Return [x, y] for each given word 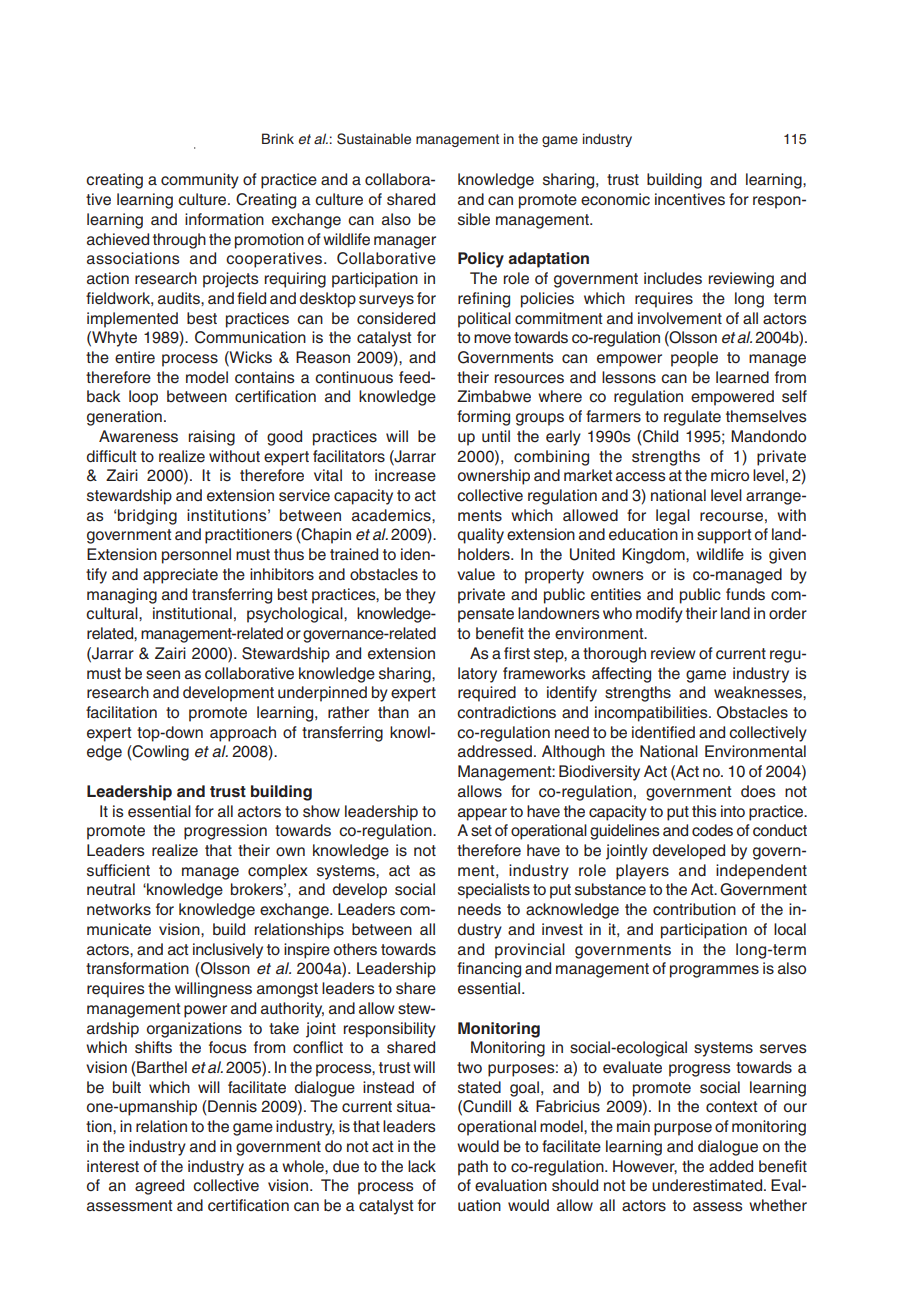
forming [483, 418]
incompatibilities [652, 714]
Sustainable [374, 139]
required [487, 694]
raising [212, 438]
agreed [159, 1187]
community [200, 181]
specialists [494, 891]
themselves [766, 416]
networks [119, 909]
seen [163, 675]
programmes [714, 971]
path [473, 1168]
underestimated [708, 1185]
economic [615, 199]
